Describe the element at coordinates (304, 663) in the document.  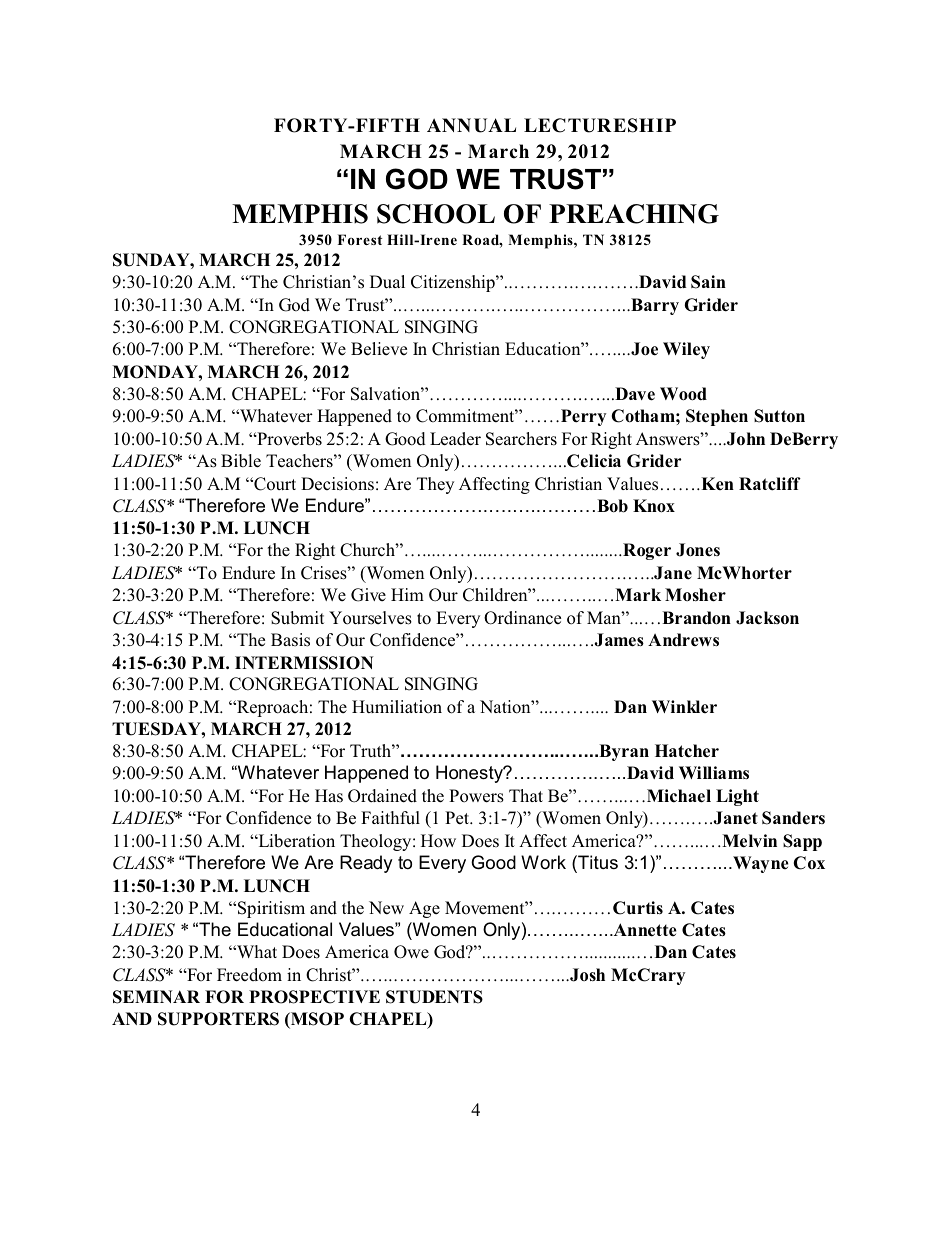
I see `INTERMISSION` at that location.
